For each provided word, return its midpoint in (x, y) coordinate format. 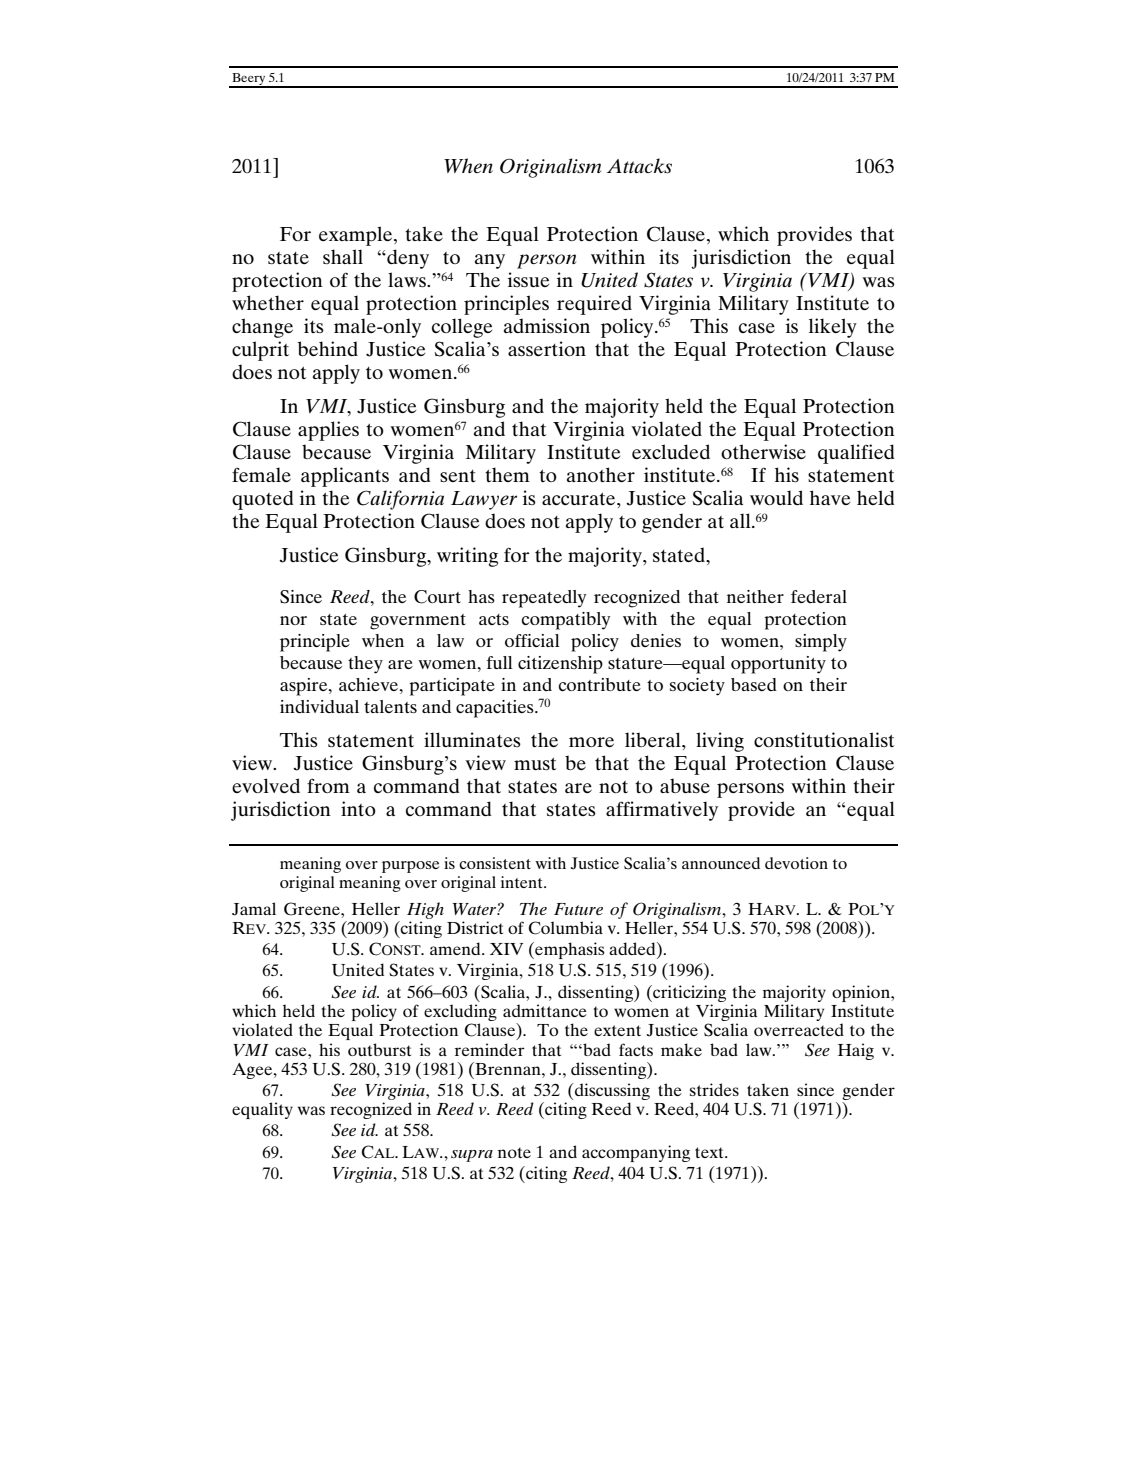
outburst (379, 1049)
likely (833, 328)
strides (714, 1089)
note (514, 1152)
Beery (249, 80)
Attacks (639, 165)
